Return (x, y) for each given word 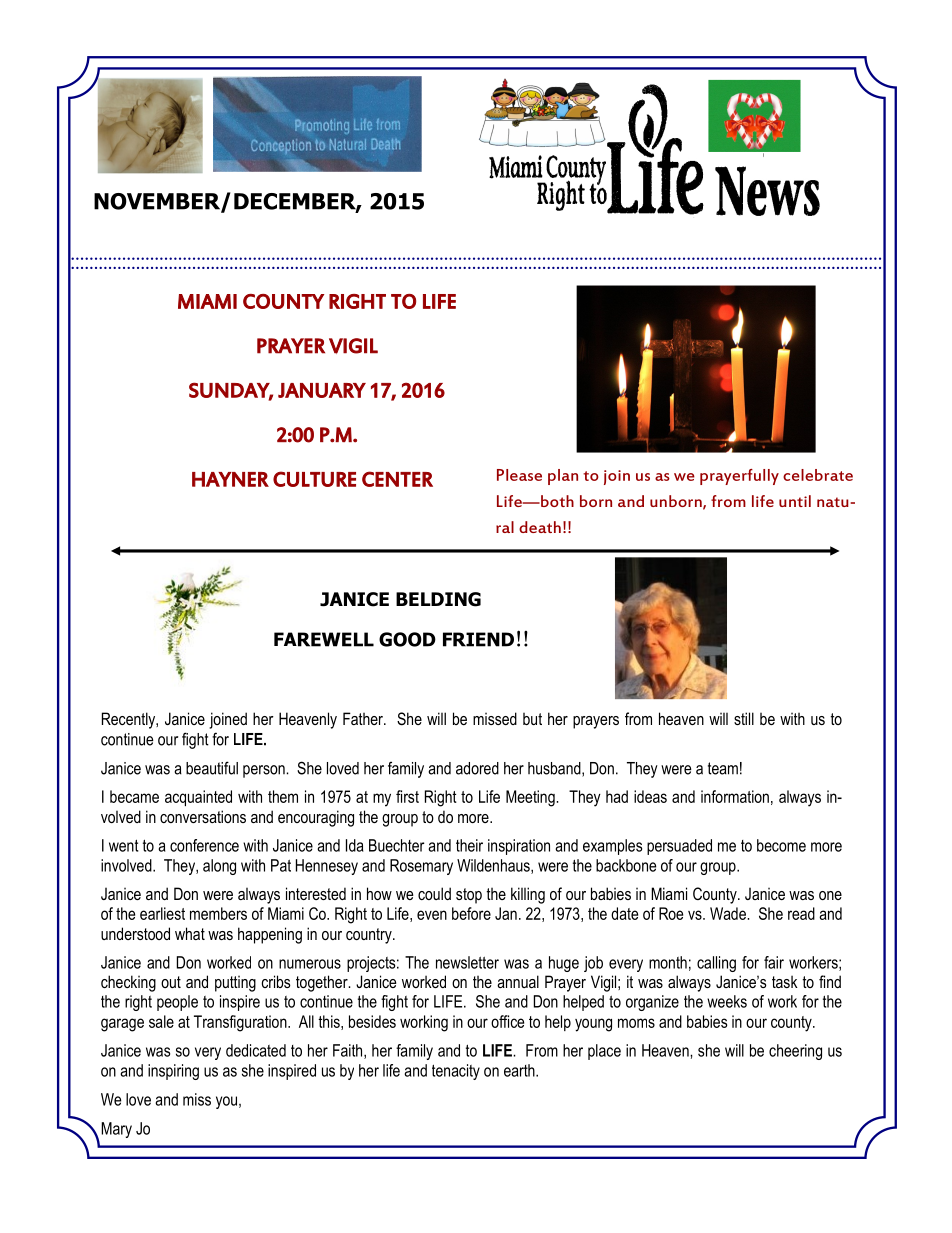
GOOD (407, 639)
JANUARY (322, 390)
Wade (729, 913)
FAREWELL (324, 639)
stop (469, 896)
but (532, 719)
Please (519, 475)
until (795, 501)
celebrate (818, 475)
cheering (795, 1052)
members (218, 913)
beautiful (212, 768)
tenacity (456, 1072)
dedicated (256, 1050)
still (744, 718)
